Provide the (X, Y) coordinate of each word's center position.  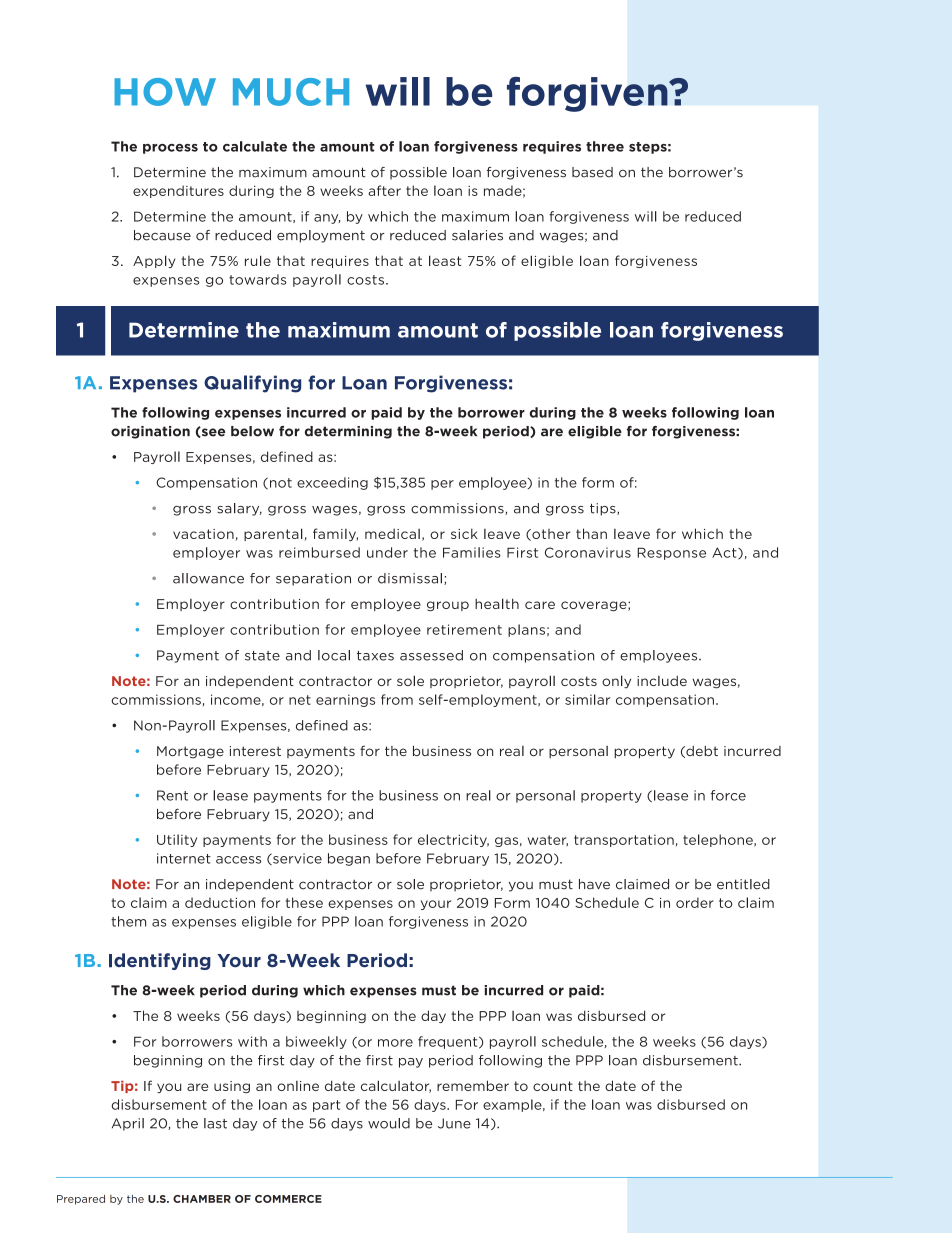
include (662, 681)
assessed (431, 655)
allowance (208, 578)
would (389, 1123)
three (605, 146)
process (170, 149)
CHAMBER (202, 1199)
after (384, 190)
